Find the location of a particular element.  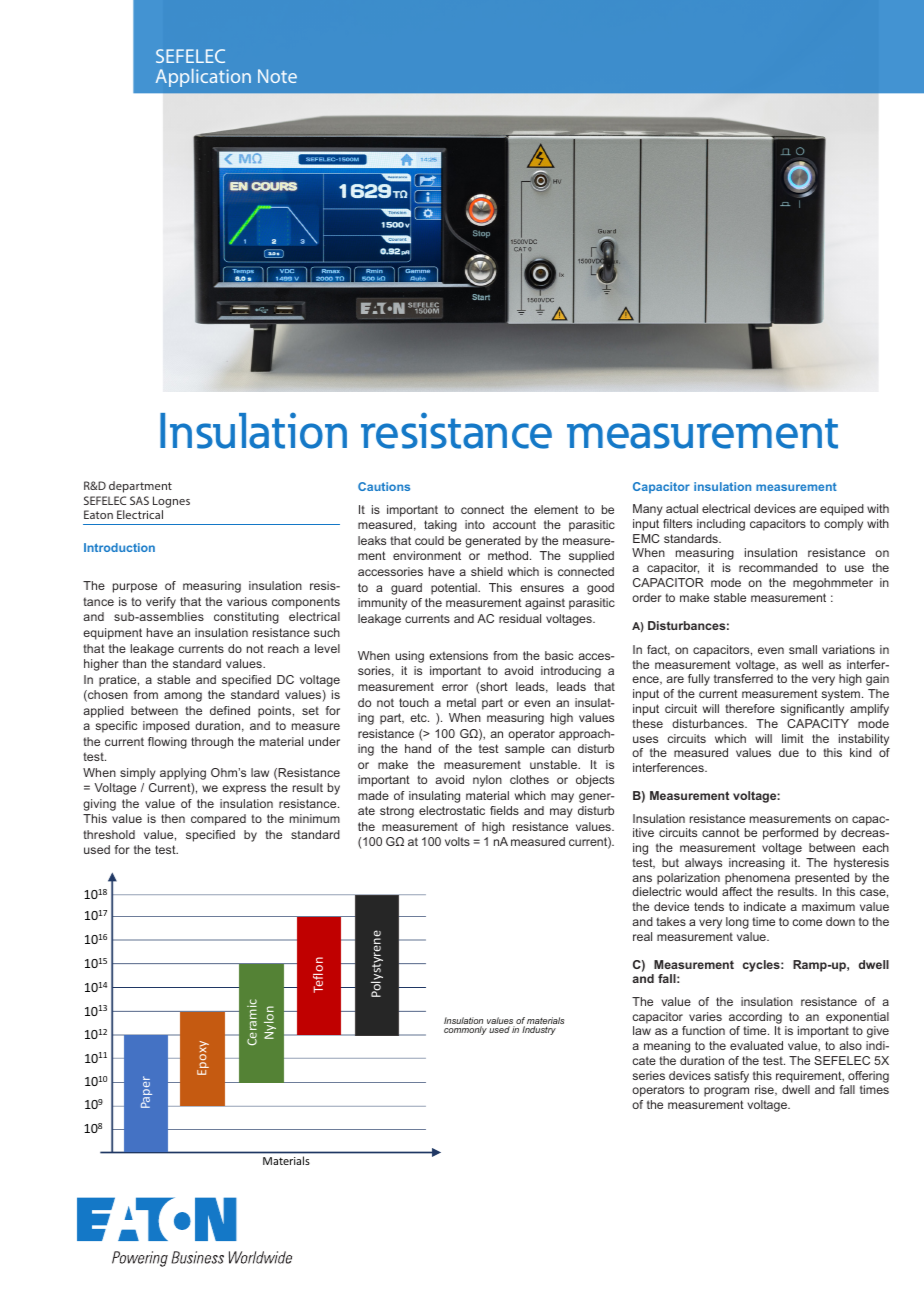

Industry is located at coordinates (539, 1030).
